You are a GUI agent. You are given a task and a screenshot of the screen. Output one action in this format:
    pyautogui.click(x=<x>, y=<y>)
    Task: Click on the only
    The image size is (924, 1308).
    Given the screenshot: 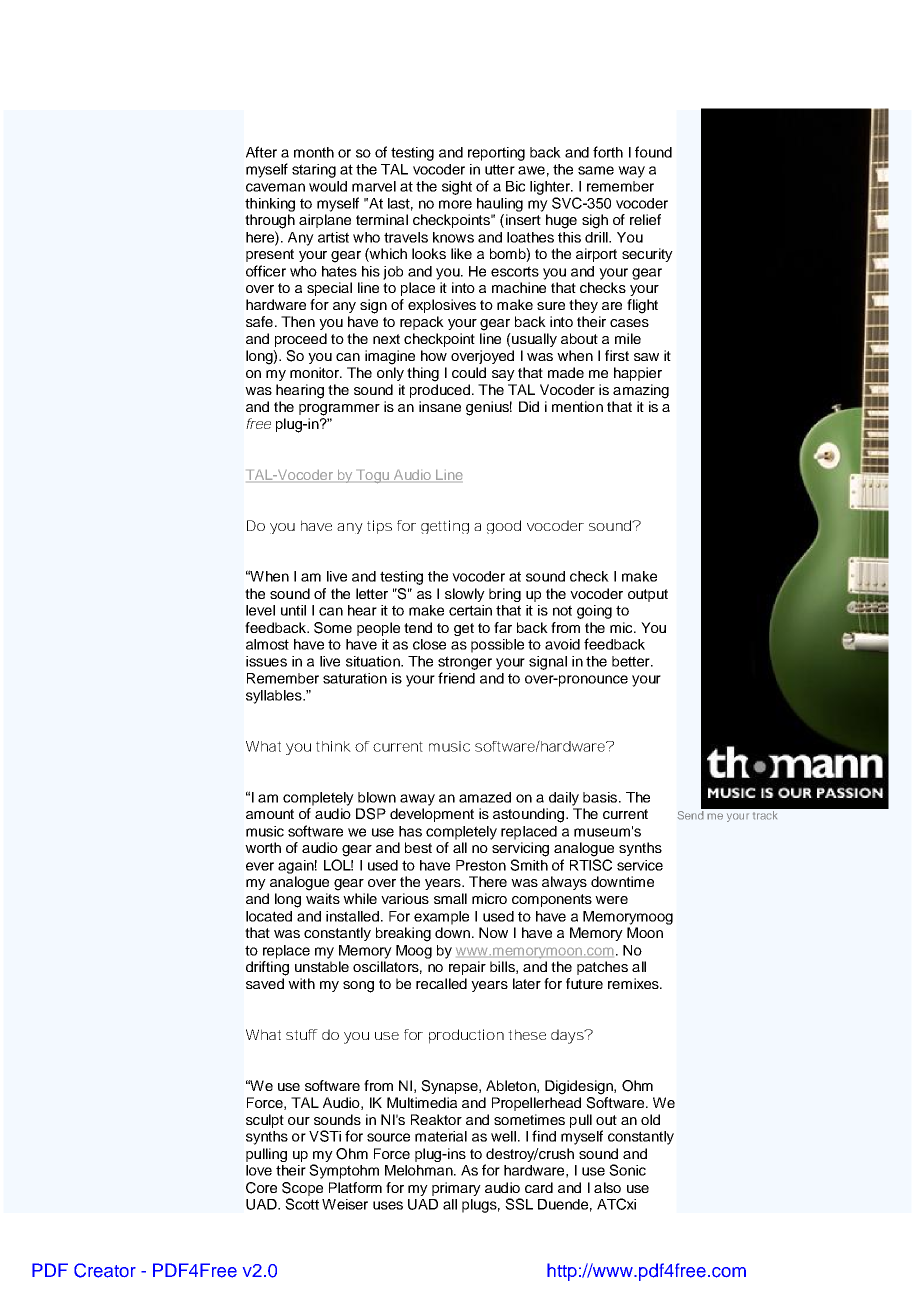 What is the action you would take?
    pyautogui.click(x=390, y=374)
